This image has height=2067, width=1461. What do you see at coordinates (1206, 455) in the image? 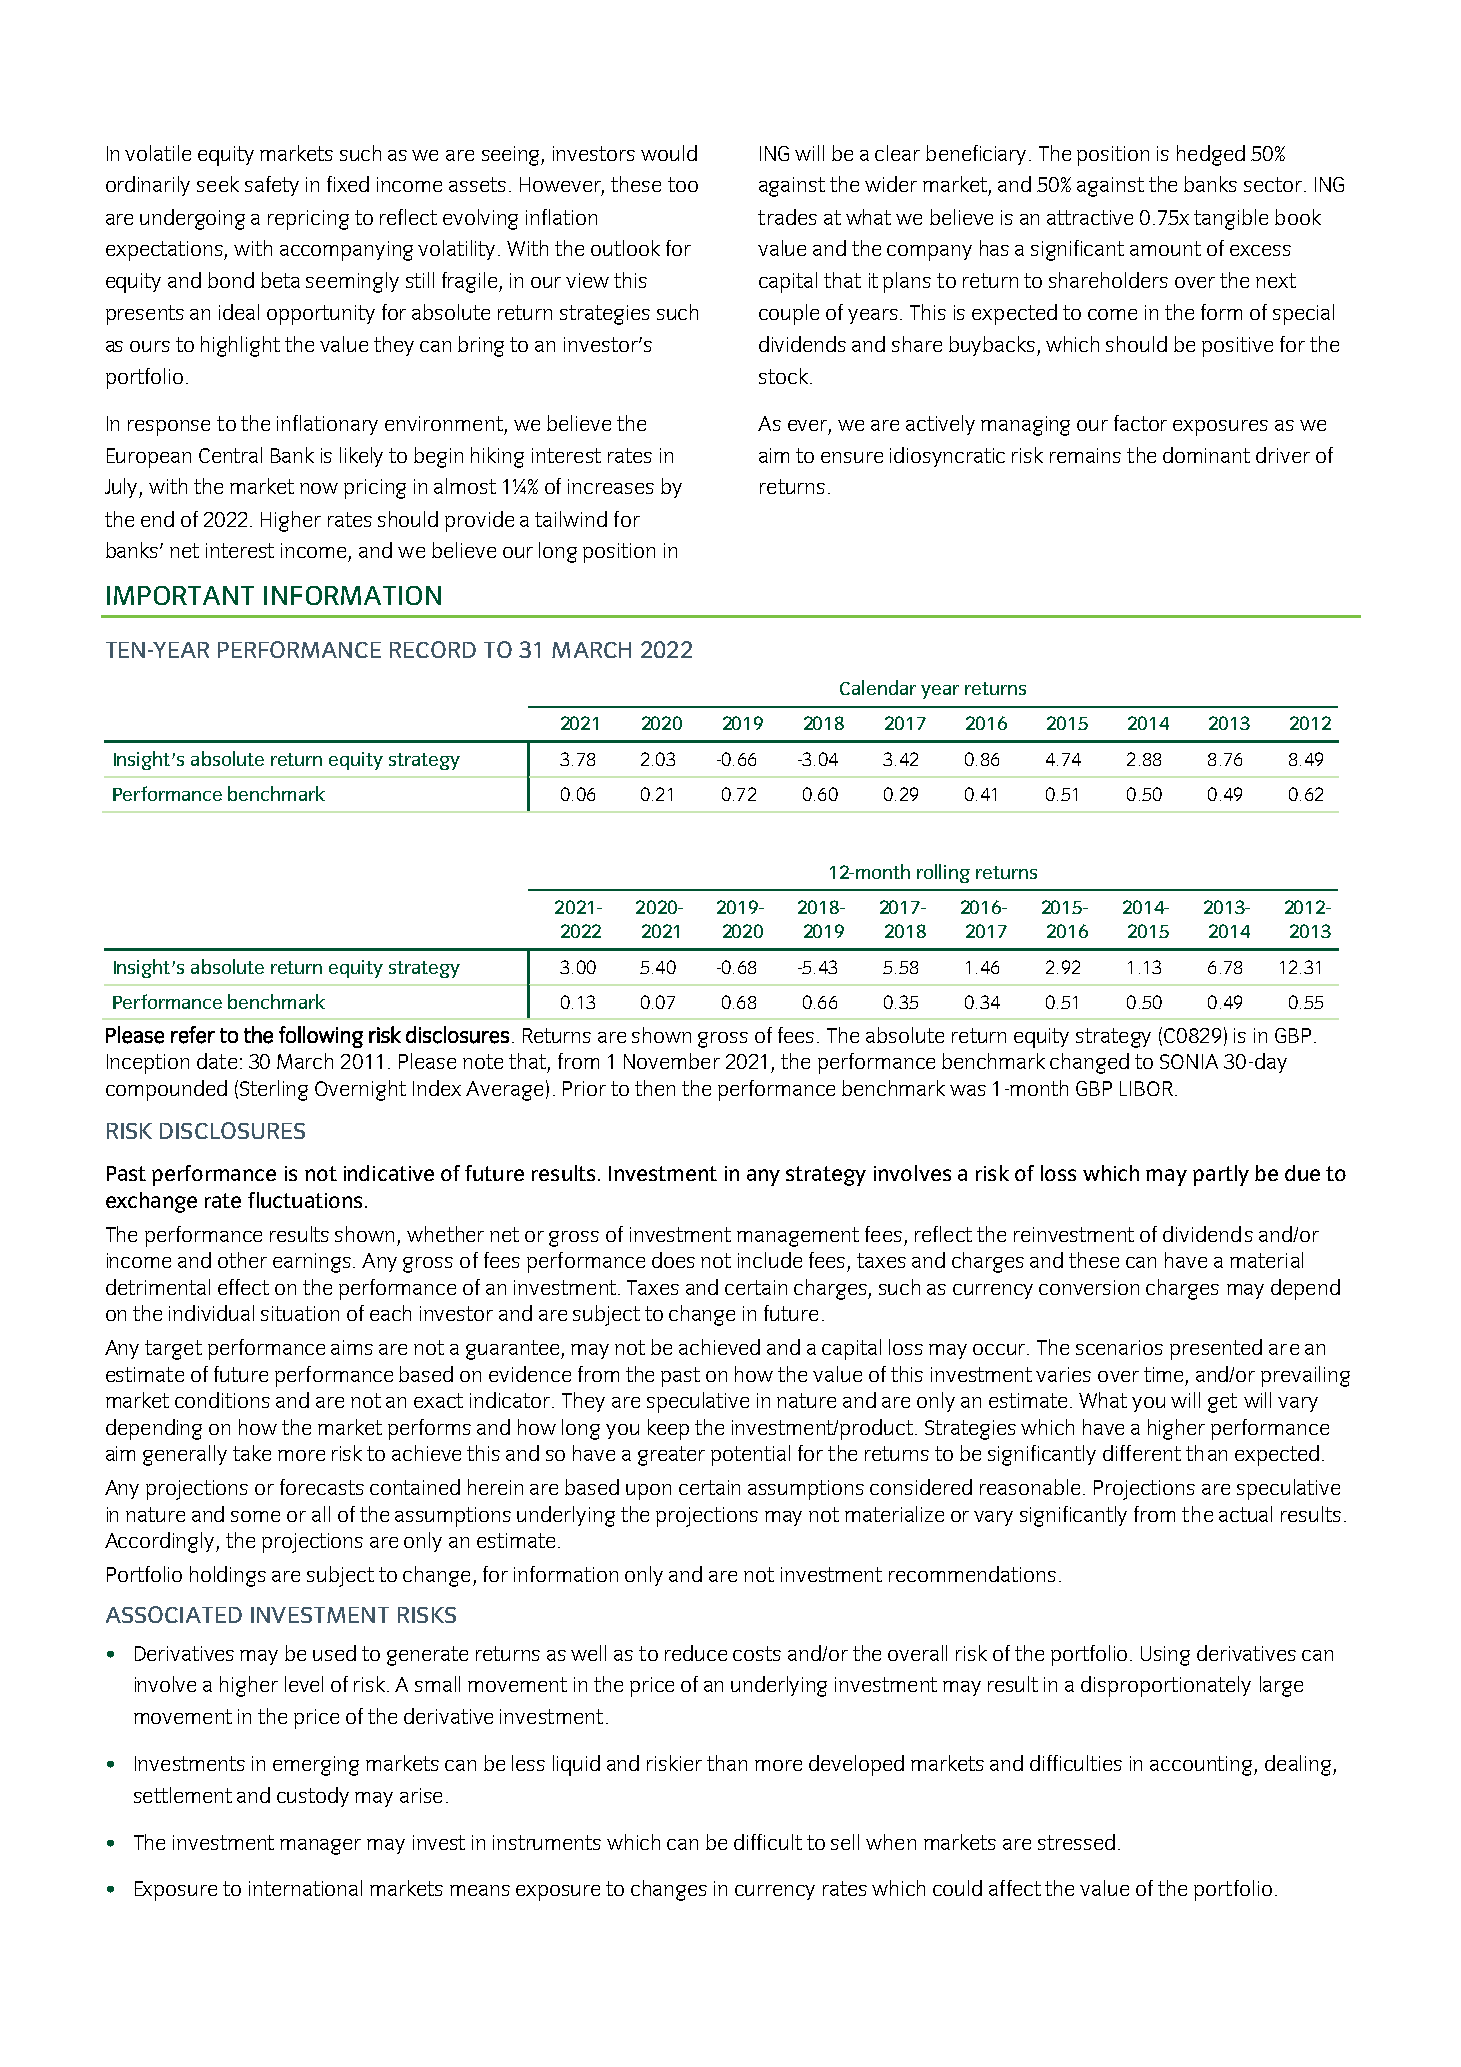
I see `dominant` at bounding box center [1206, 455].
